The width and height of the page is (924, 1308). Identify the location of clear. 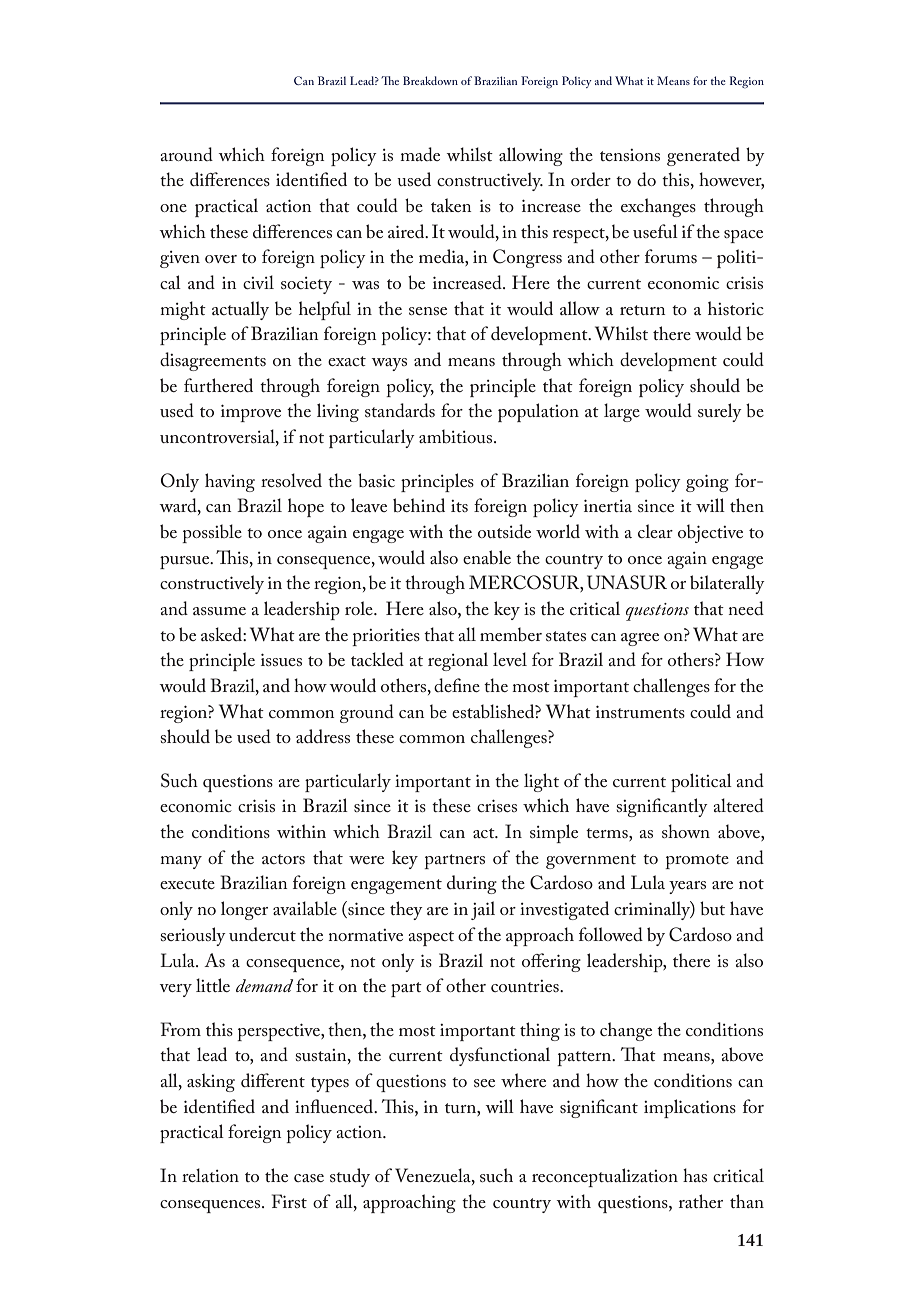
(655, 531).
